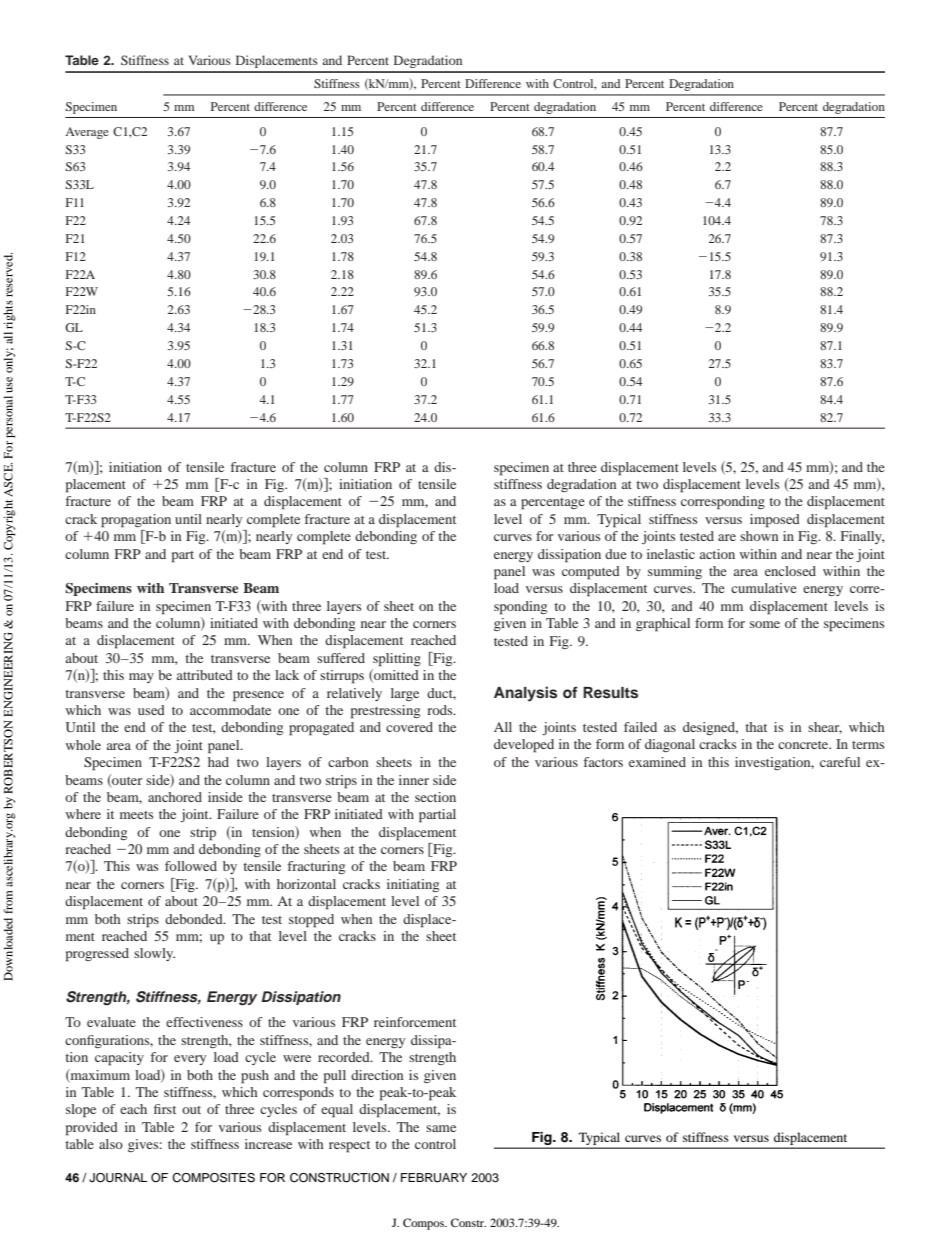 This image has height=1233, width=952. Describe the element at coordinates (87, 133) in the image. I see `Average` at that location.
